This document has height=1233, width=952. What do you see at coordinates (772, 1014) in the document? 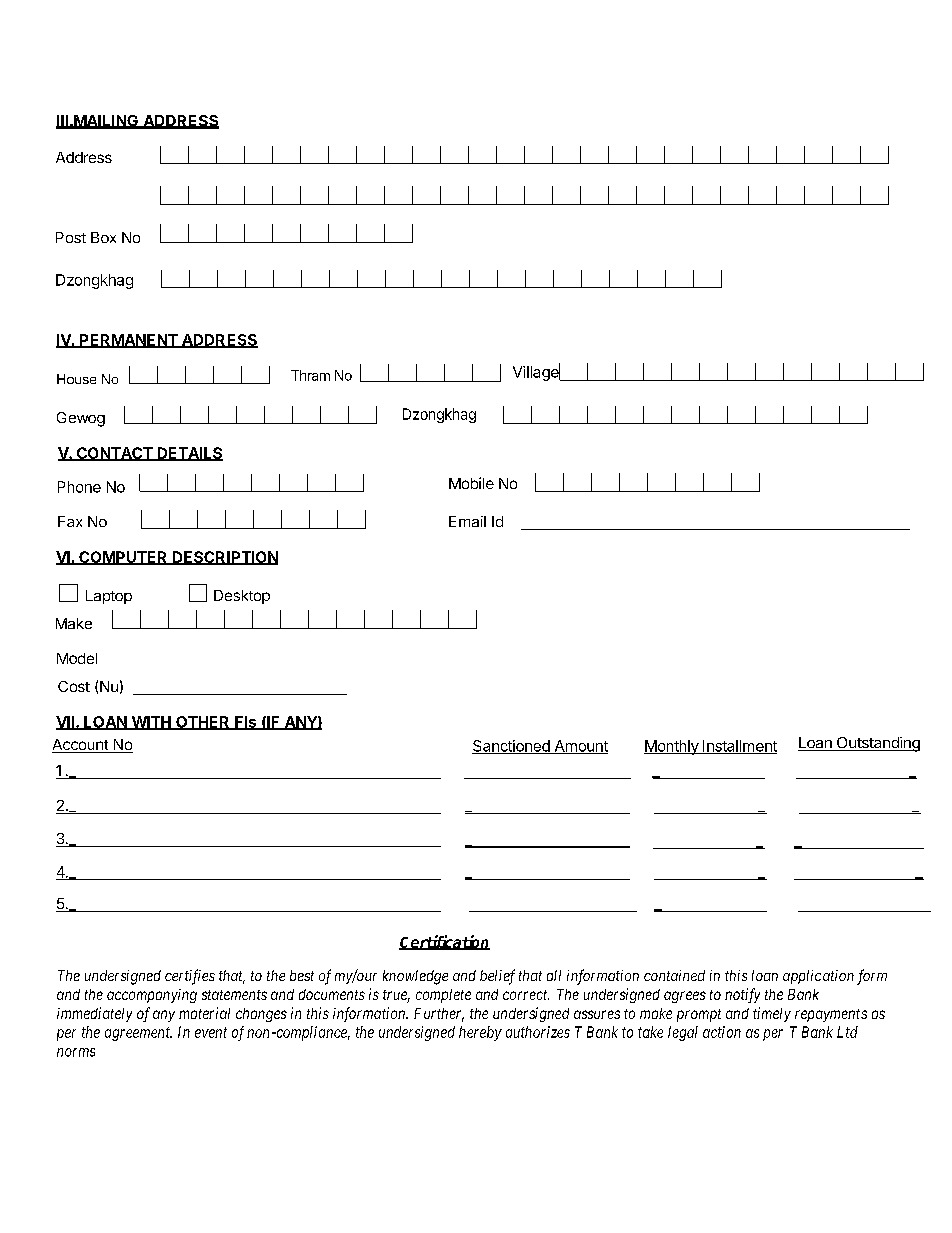
I see `timely` at bounding box center [772, 1014].
